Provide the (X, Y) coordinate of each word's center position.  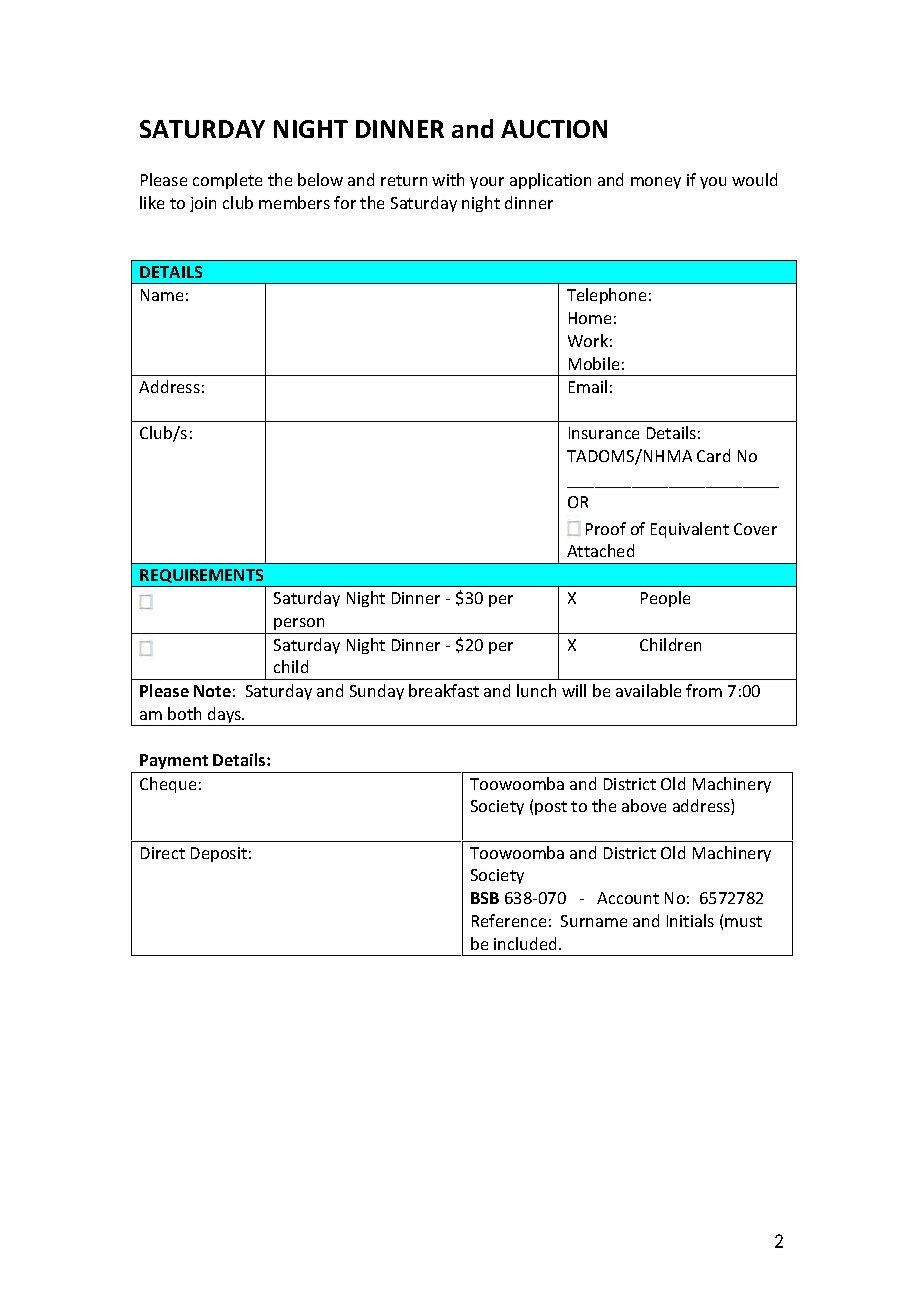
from (704, 690)
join (203, 204)
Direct (163, 853)
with (448, 179)
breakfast (444, 690)
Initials (690, 920)
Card (713, 455)
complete (227, 181)
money (656, 183)
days (225, 716)
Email (588, 386)
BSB (485, 898)
